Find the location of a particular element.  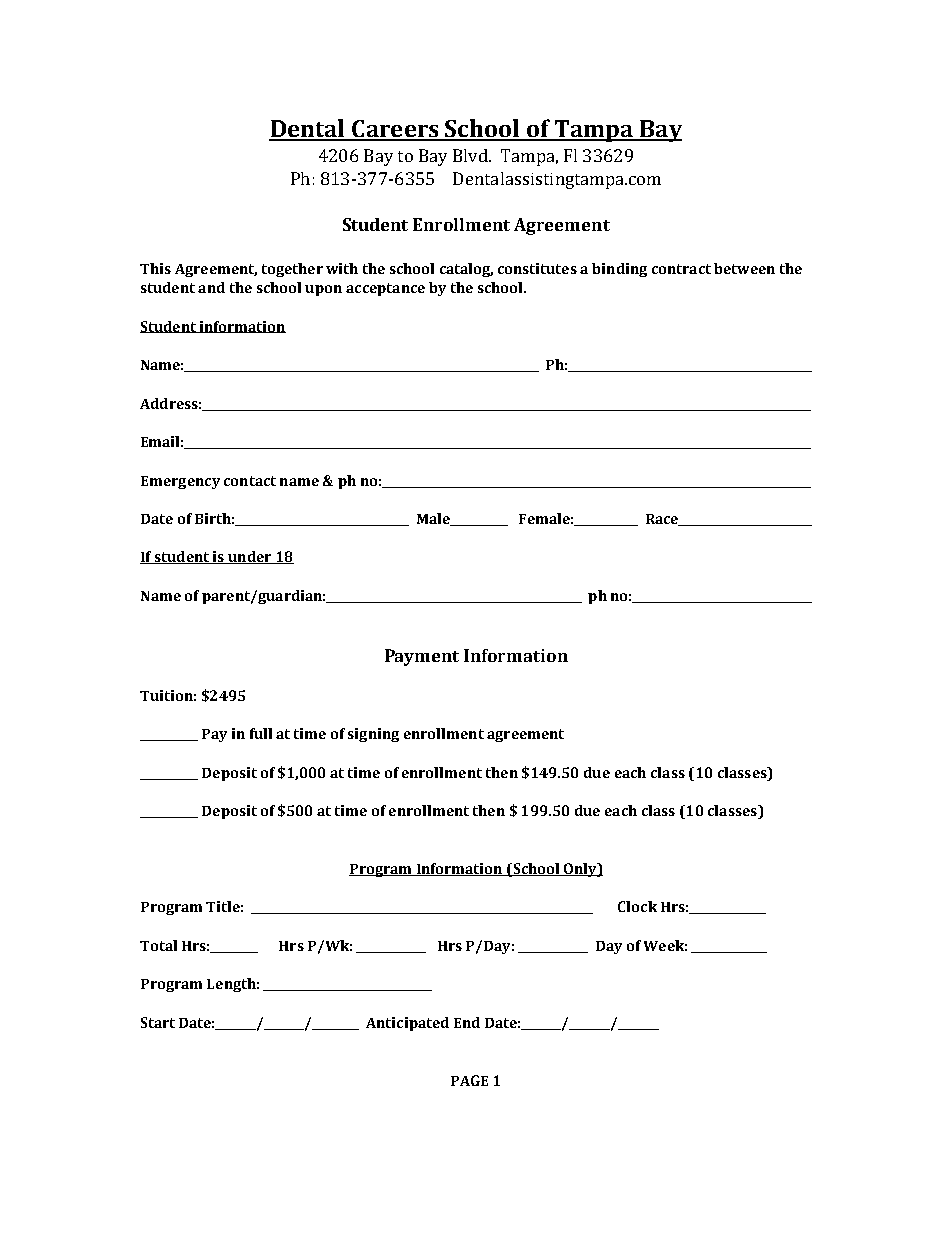

Blvd is located at coordinates (471, 155).
